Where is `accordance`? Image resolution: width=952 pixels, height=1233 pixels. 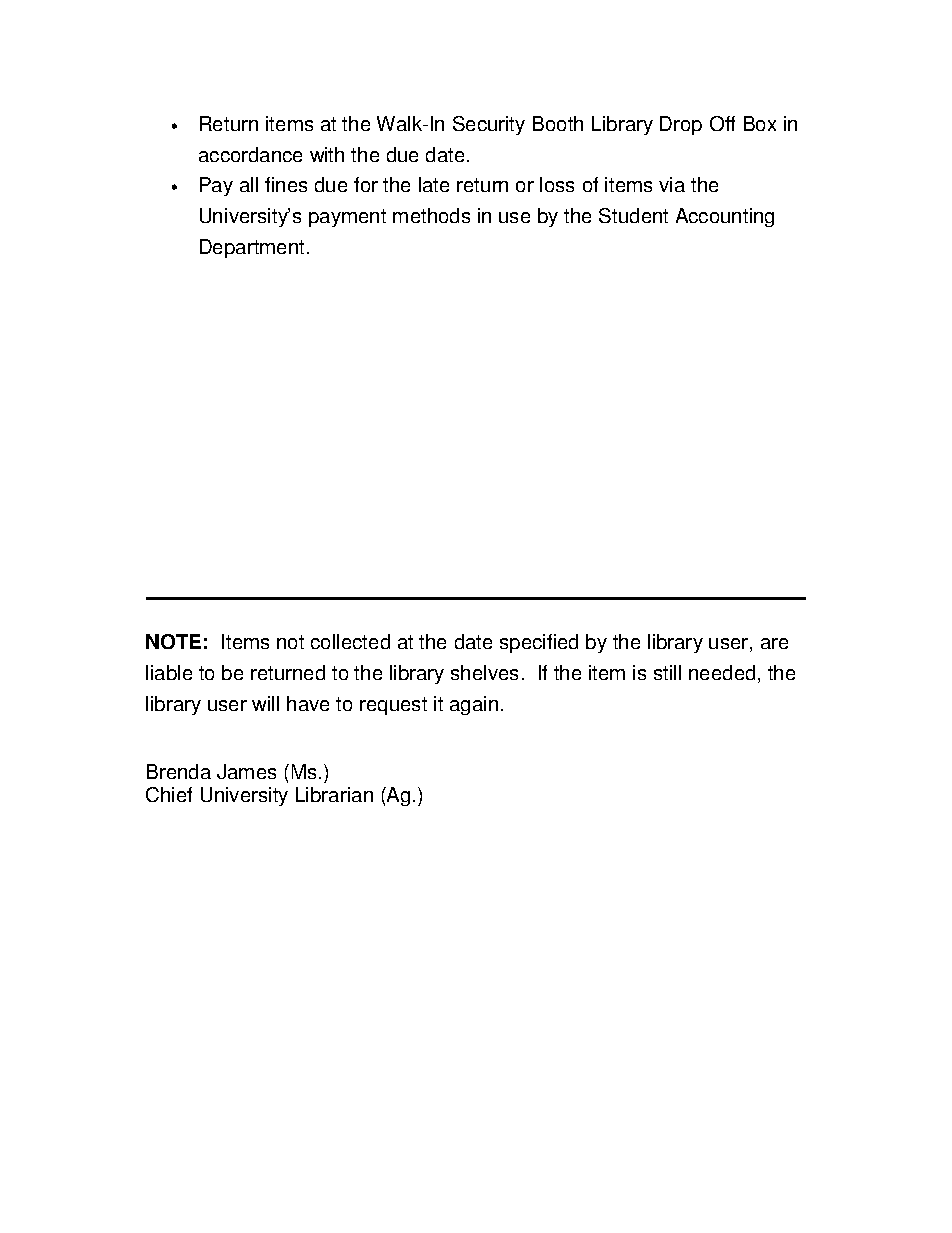 accordance is located at coordinates (250, 154).
